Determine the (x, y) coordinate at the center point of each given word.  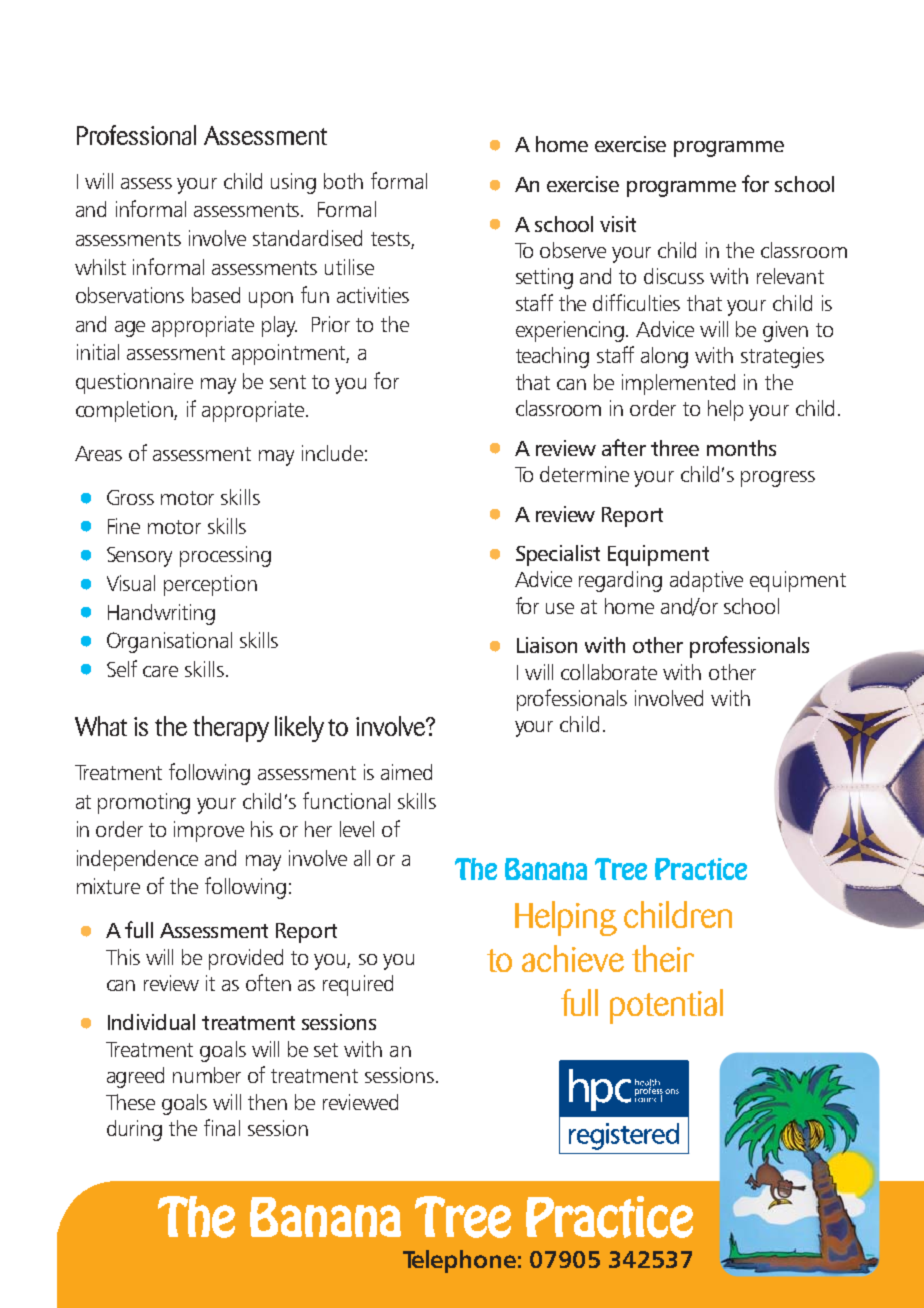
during (134, 1130)
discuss (674, 276)
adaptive (706, 581)
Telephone (459, 1261)
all (362, 858)
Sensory (139, 557)
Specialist (558, 555)
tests (391, 240)
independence (137, 860)
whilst (100, 267)
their (663, 958)
